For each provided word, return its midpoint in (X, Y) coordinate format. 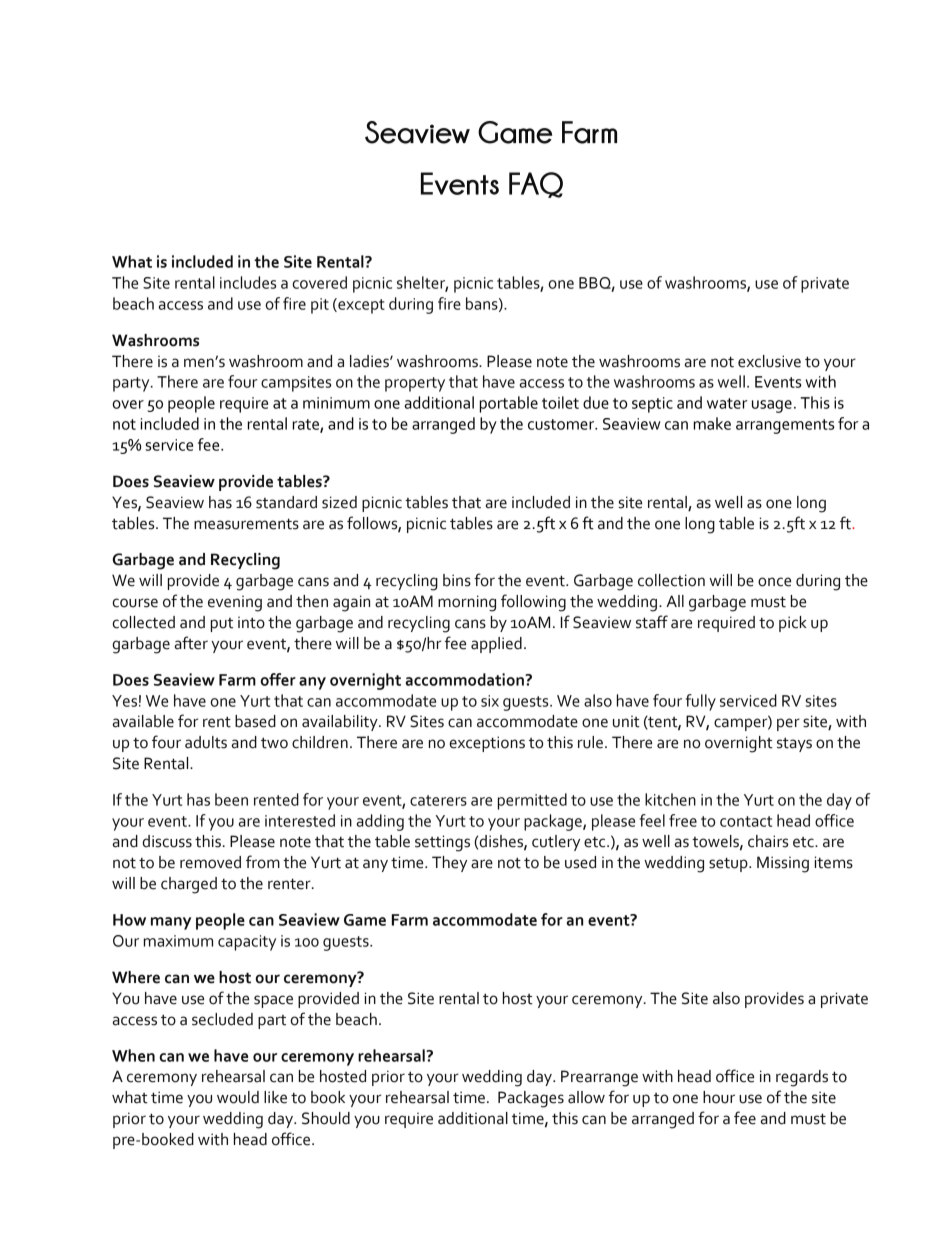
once (774, 582)
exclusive (769, 361)
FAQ (536, 185)
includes (248, 282)
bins (457, 580)
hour (719, 1097)
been (231, 799)
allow (586, 1097)
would (238, 1097)
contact (746, 821)
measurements (246, 524)
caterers (438, 800)
